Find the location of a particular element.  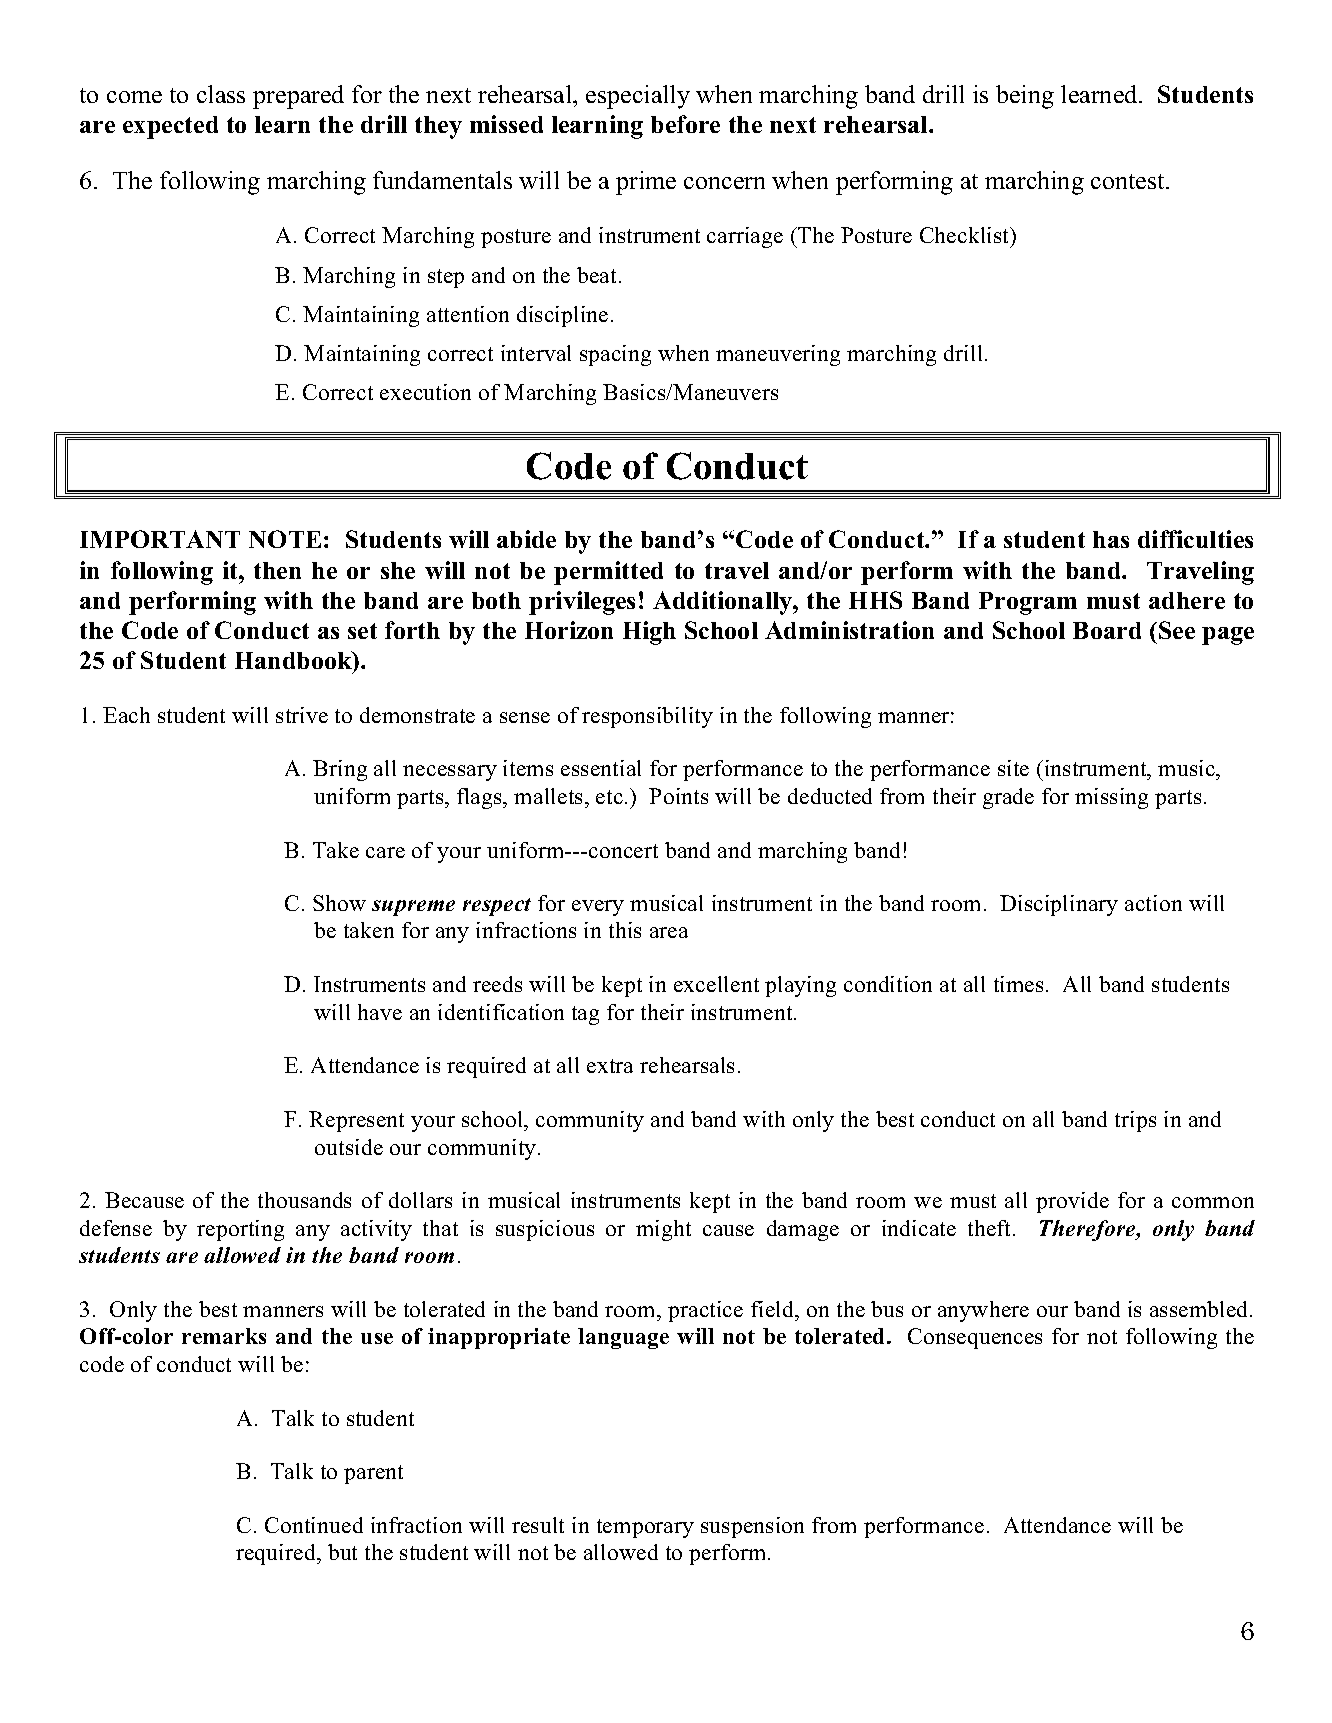

temporary is located at coordinates (645, 1528).
